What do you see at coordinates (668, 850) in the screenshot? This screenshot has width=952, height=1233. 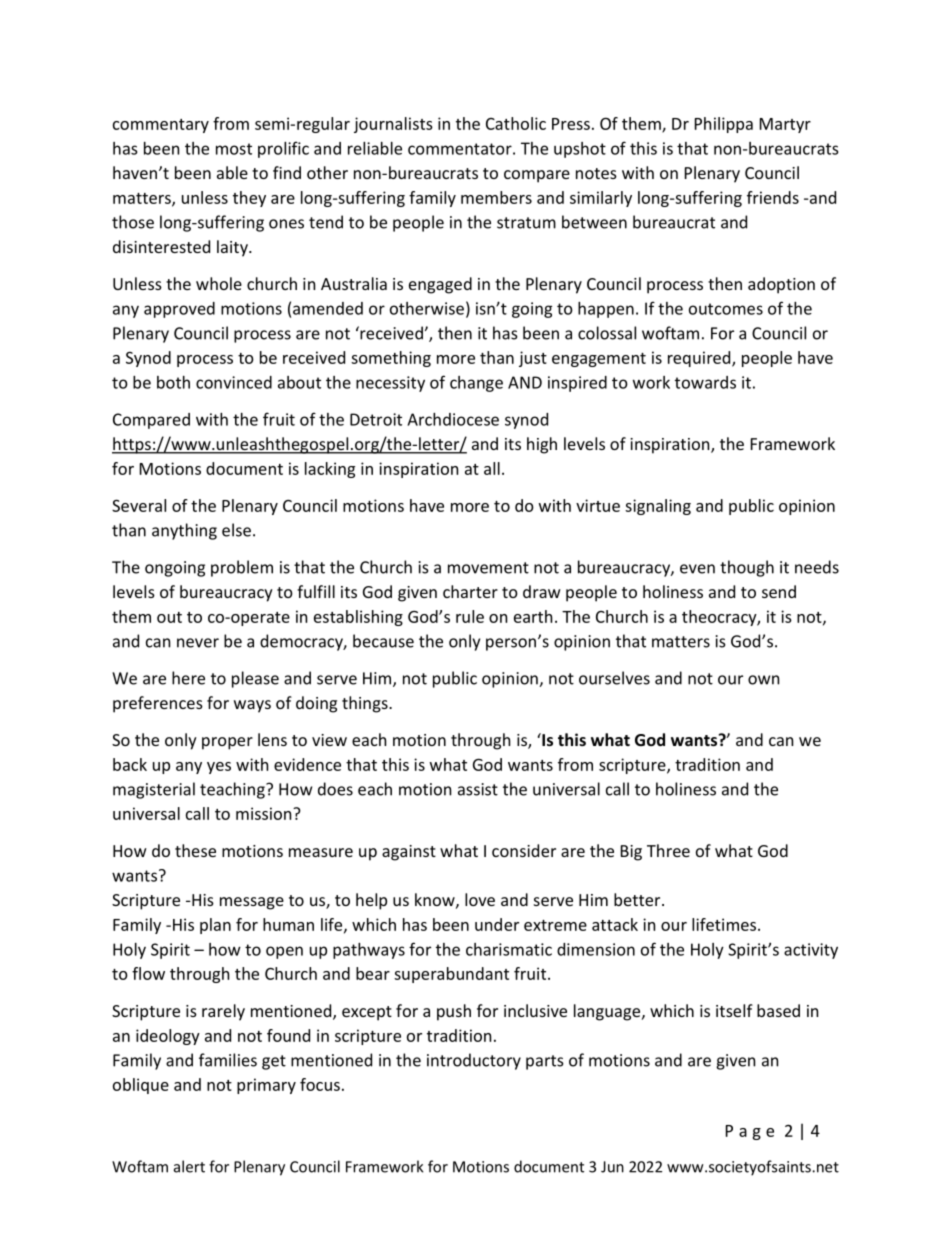 I see `Three` at bounding box center [668, 850].
